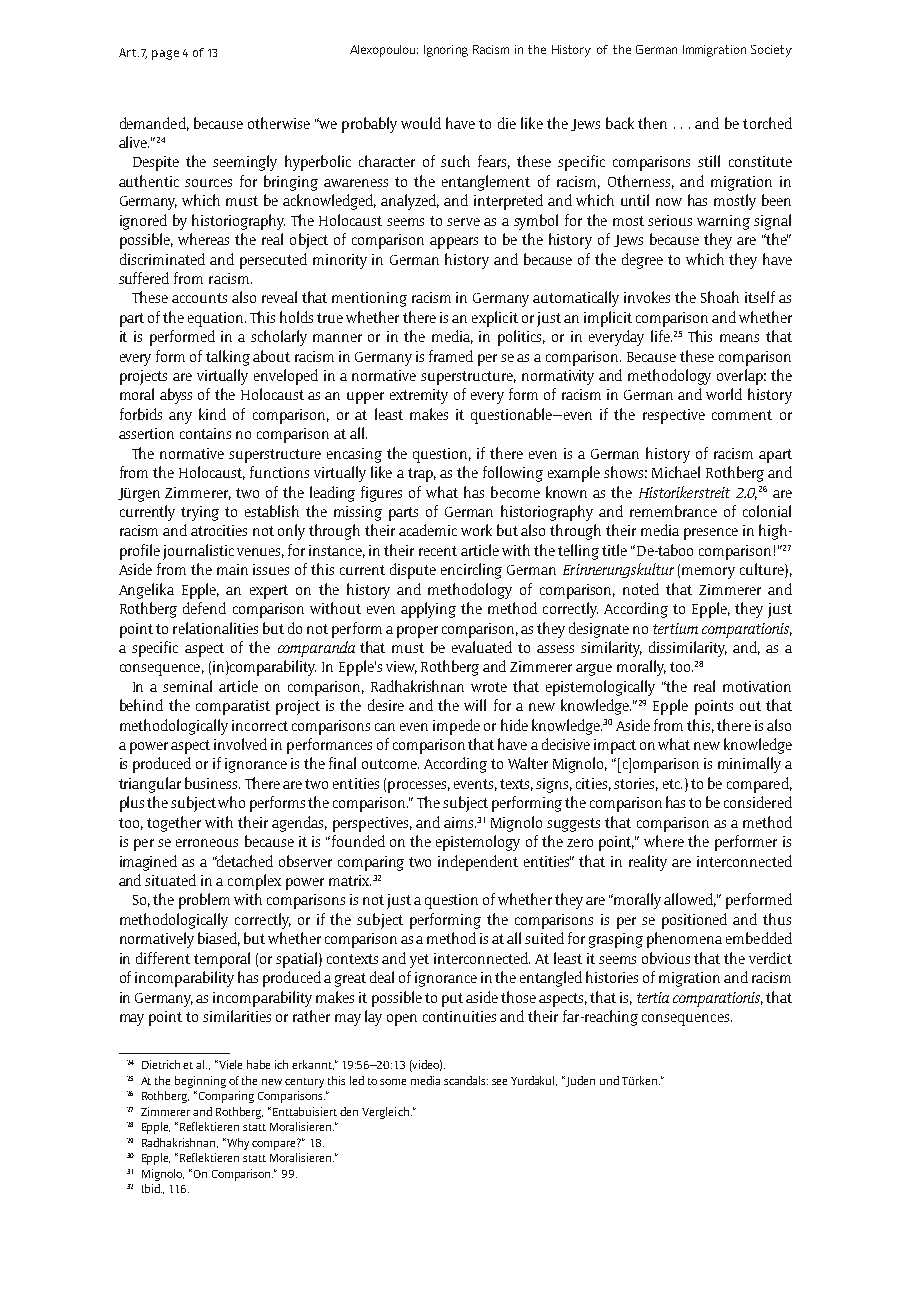 This page has height=1308, width=924. I want to click on Ibid, so click(152, 1188).
